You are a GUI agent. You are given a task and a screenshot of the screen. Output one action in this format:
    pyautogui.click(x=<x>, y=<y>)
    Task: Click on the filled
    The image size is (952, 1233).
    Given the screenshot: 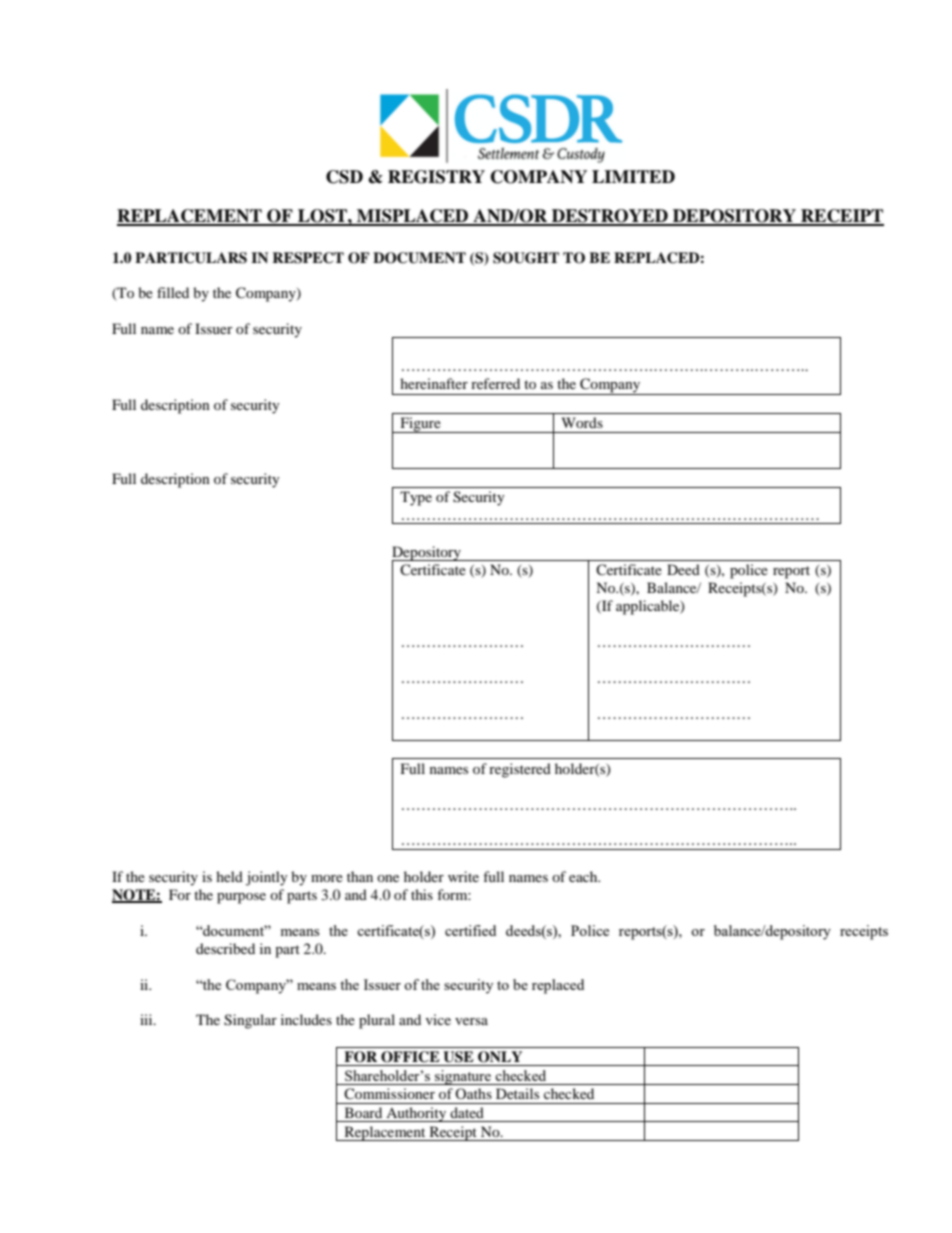 What is the action you would take?
    pyautogui.click(x=173, y=292)
